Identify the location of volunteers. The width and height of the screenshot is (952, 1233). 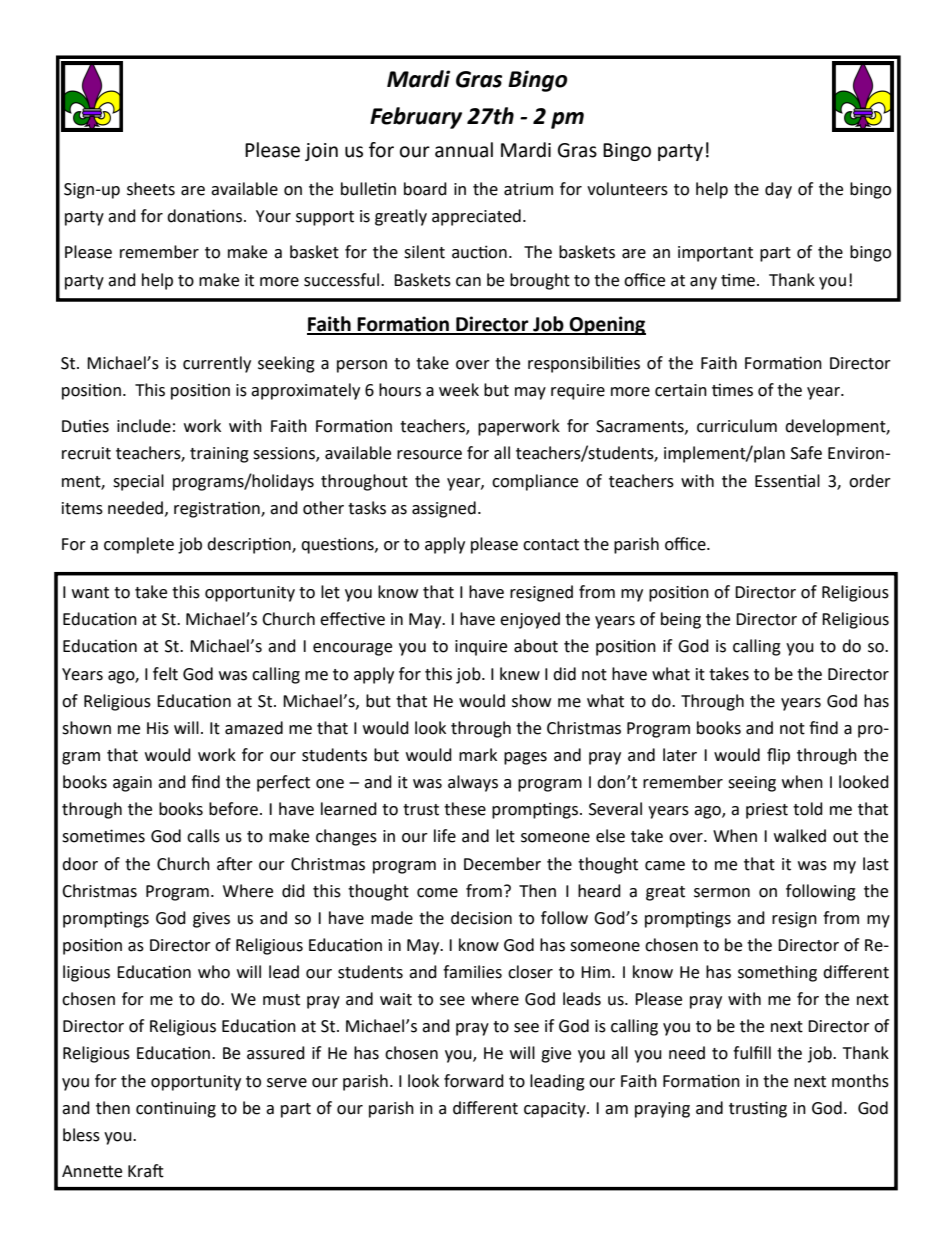
(627, 189).
